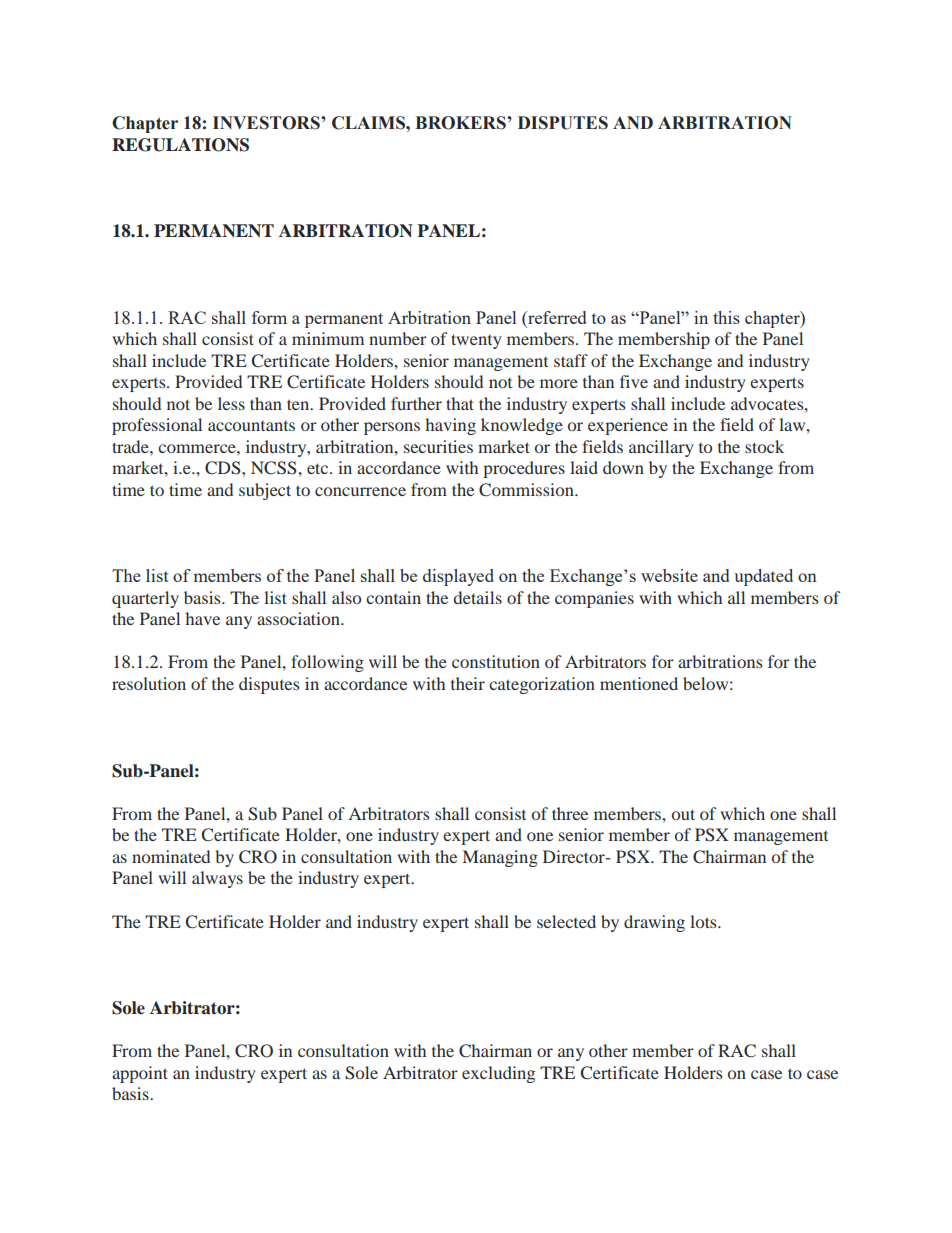 Image resolution: width=952 pixels, height=1233 pixels. What do you see at coordinates (478, 597) in the screenshot?
I see `details` at bounding box center [478, 597].
